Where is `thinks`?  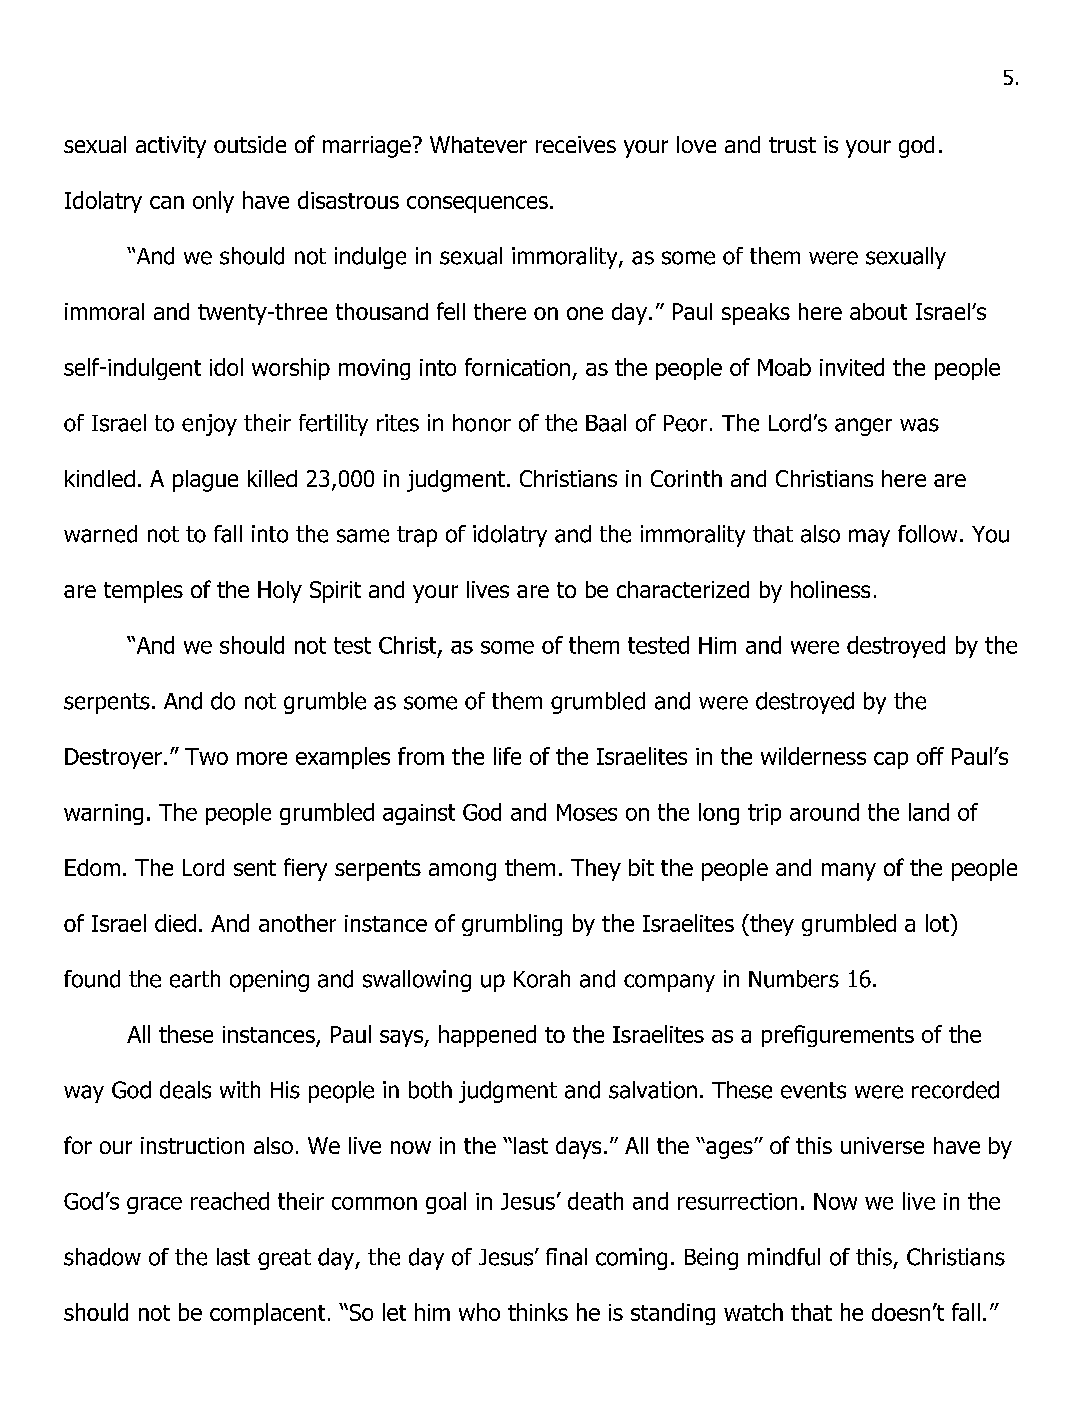 thinks is located at coordinates (538, 1312).
